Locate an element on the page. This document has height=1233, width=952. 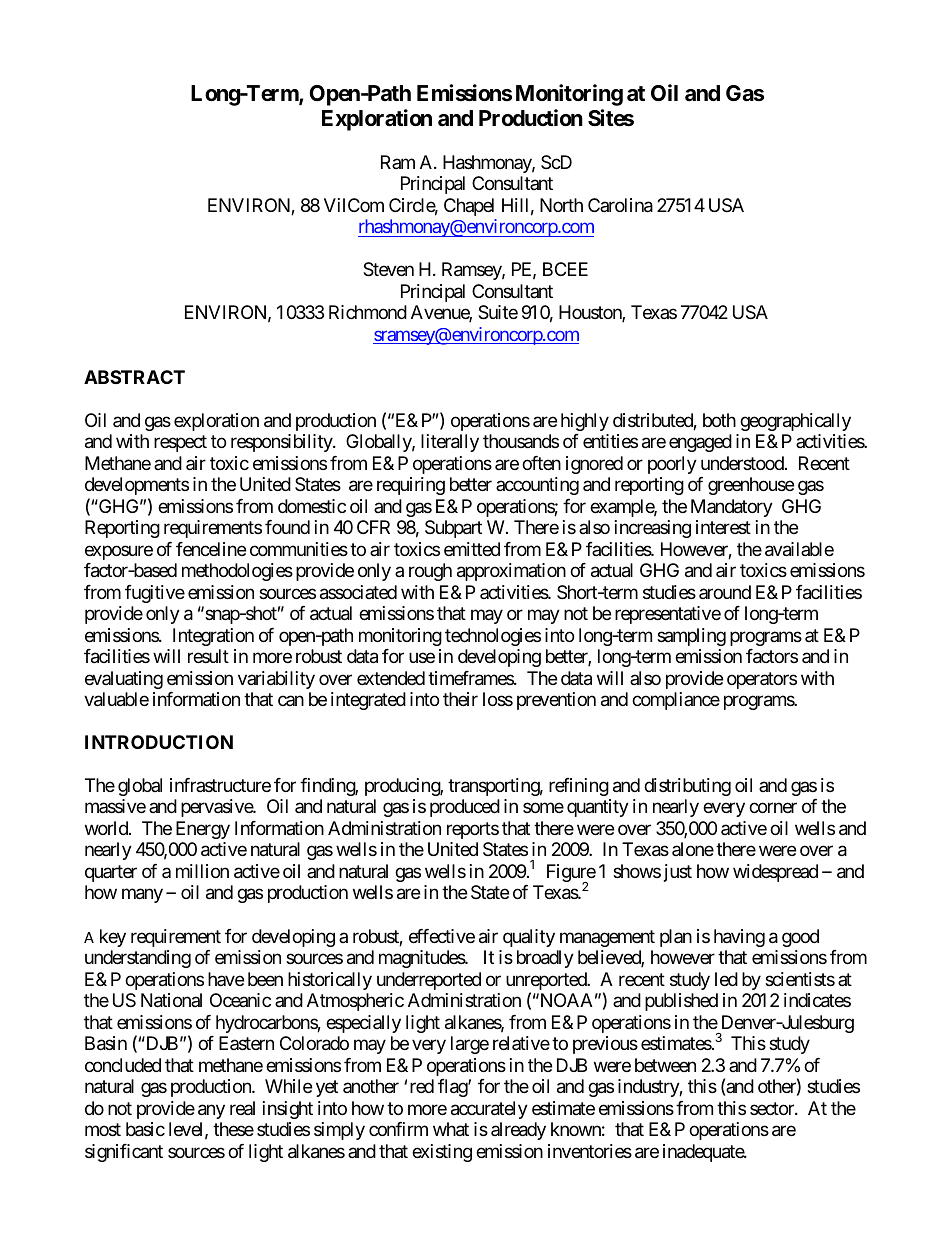
sector is located at coordinates (773, 1108).
